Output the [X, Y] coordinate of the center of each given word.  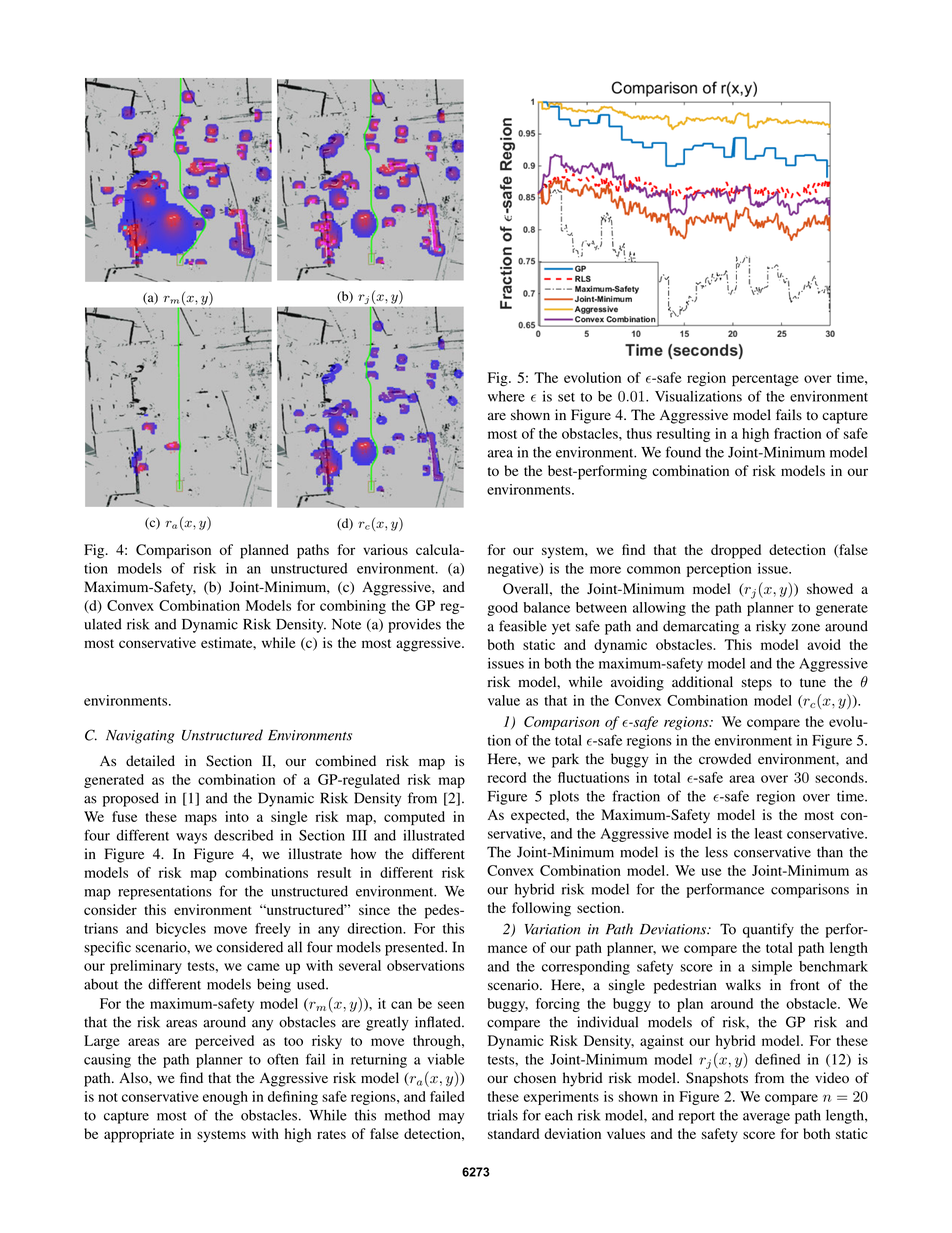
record [507, 777]
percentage [765, 380]
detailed [150, 761]
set [566, 397]
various [385, 549]
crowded [725, 759]
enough [225, 1098]
